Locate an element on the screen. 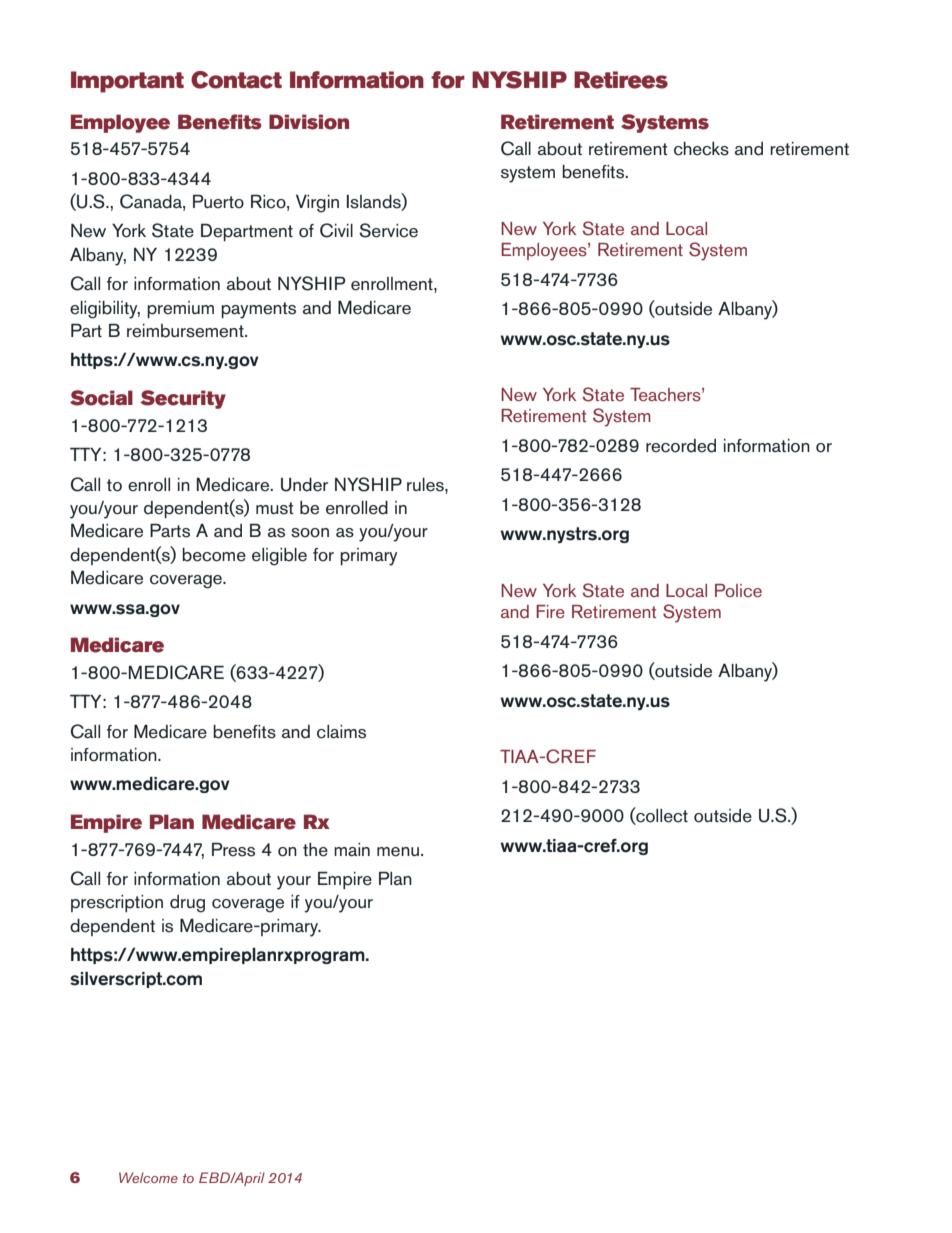 The height and width of the screenshot is (1233, 952). Important is located at coordinates (127, 82).
